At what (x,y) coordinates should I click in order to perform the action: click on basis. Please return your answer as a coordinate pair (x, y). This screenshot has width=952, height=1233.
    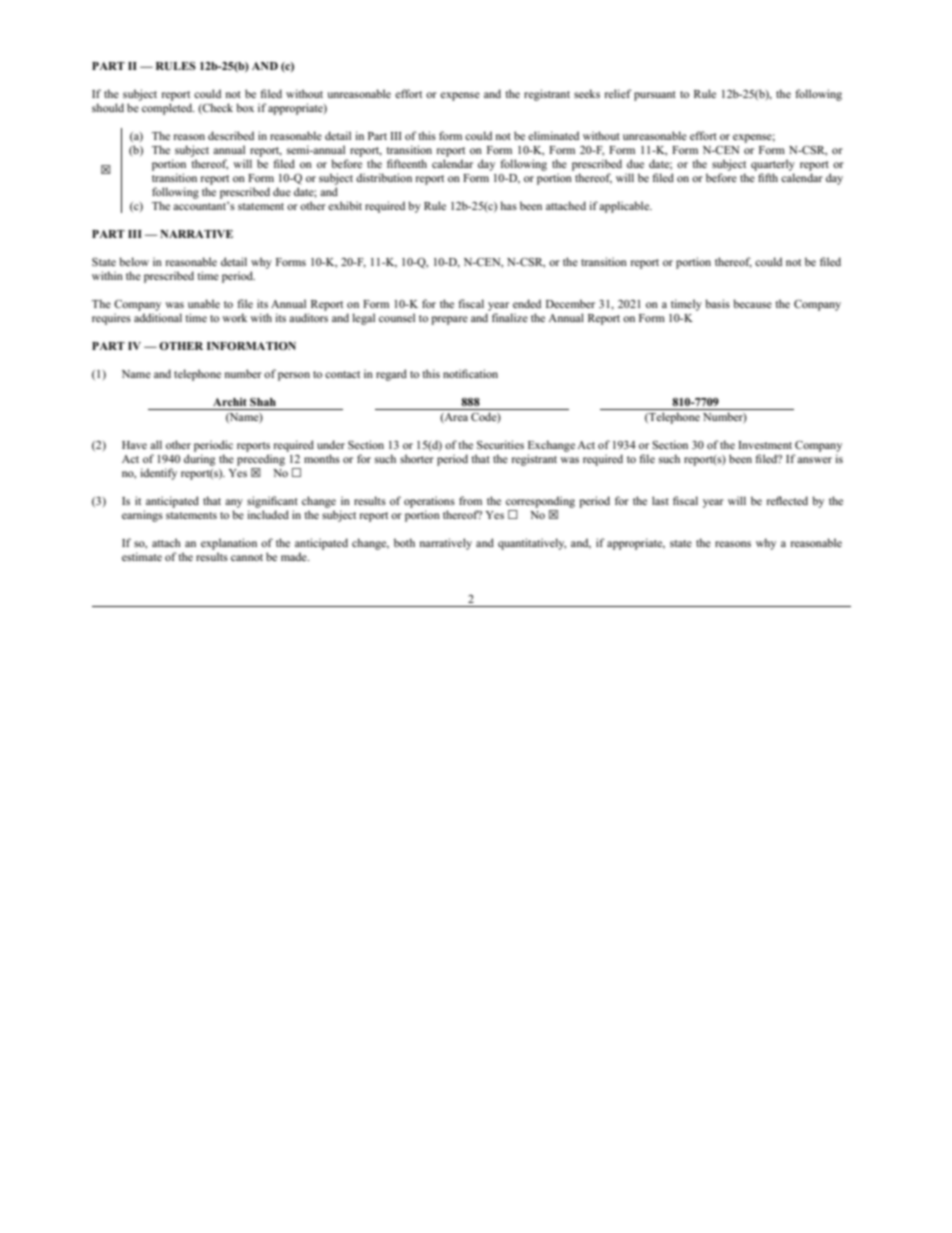
    Looking at the image, I should click on (717, 303).
